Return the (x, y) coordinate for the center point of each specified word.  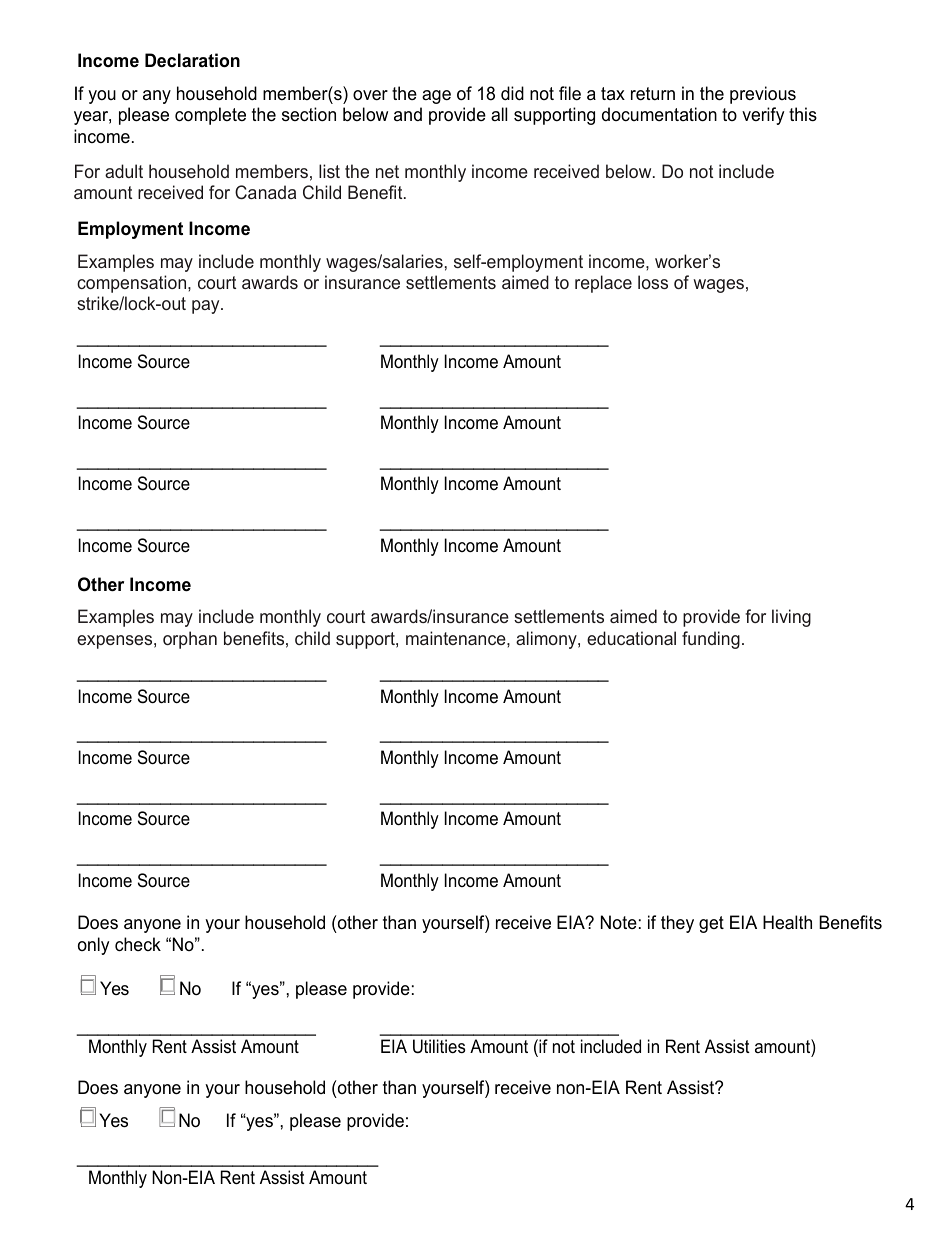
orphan (190, 640)
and (408, 114)
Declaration (192, 60)
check (138, 944)
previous (763, 95)
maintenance (457, 638)
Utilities (439, 1046)
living (791, 618)
